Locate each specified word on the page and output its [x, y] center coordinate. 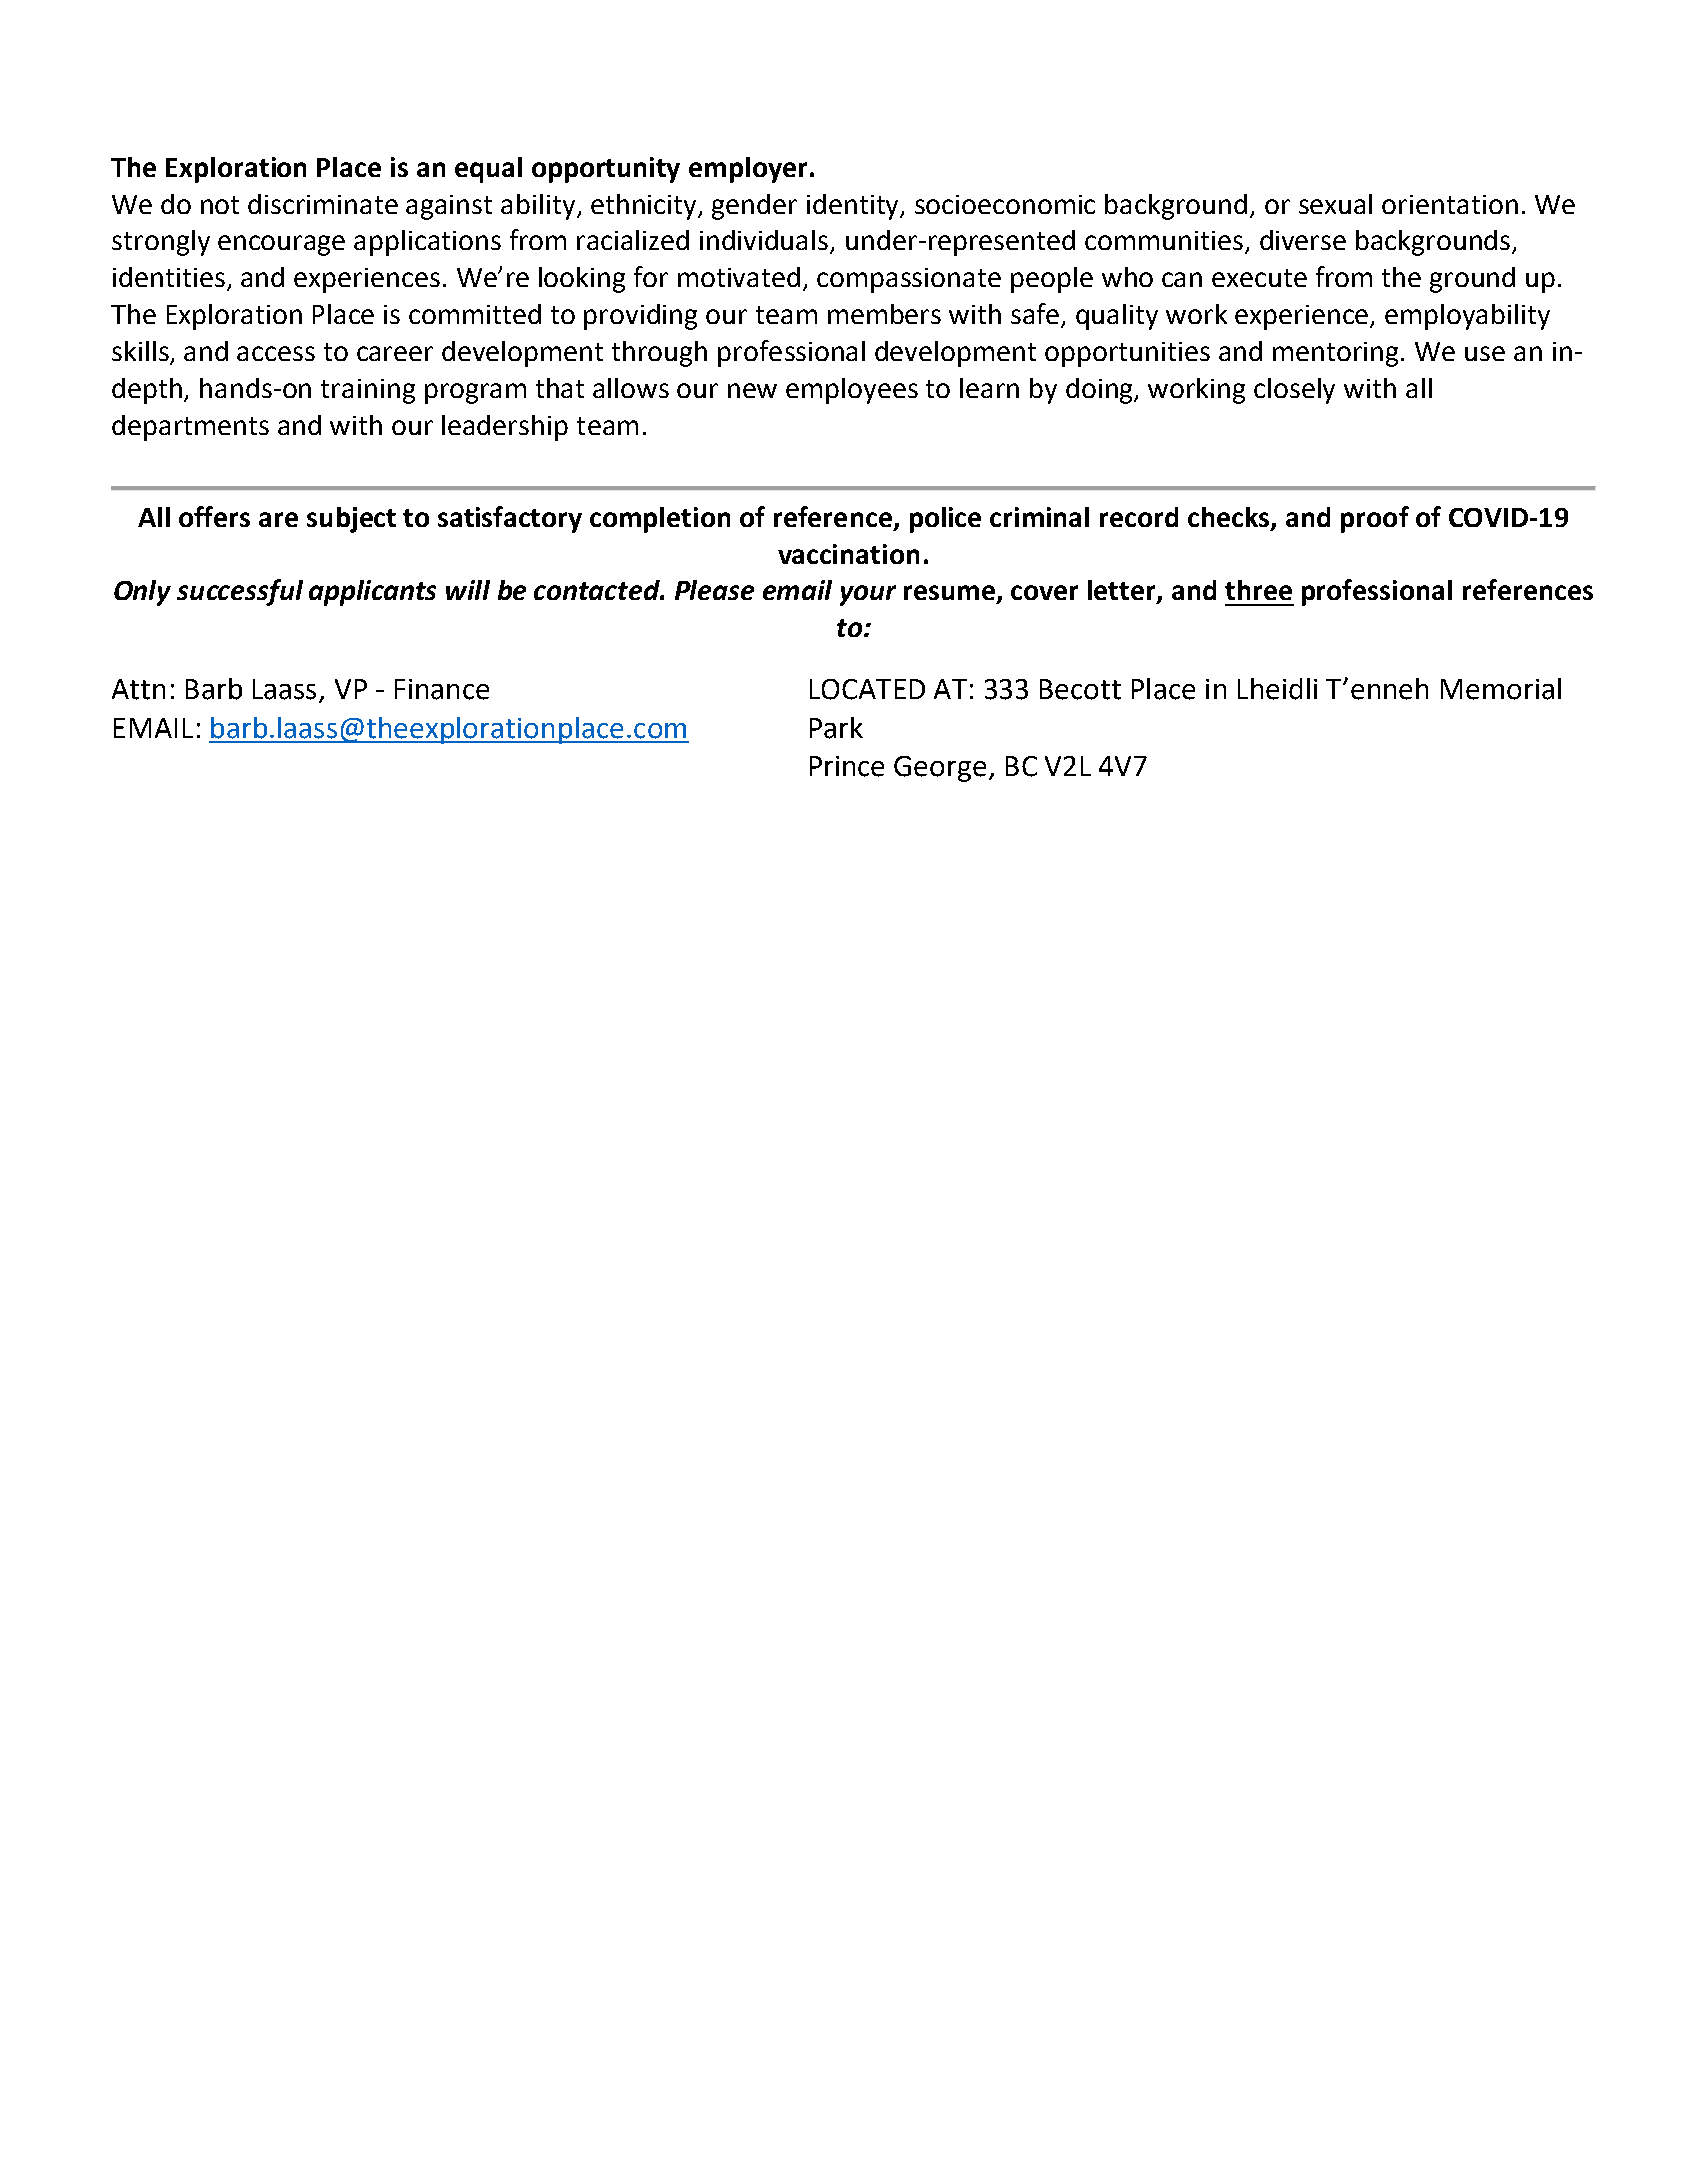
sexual [1335, 204]
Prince [847, 766]
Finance [442, 689]
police [945, 520]
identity [854, 207]
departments [190, 428]
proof [1375, 519]
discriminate [323, 204]
